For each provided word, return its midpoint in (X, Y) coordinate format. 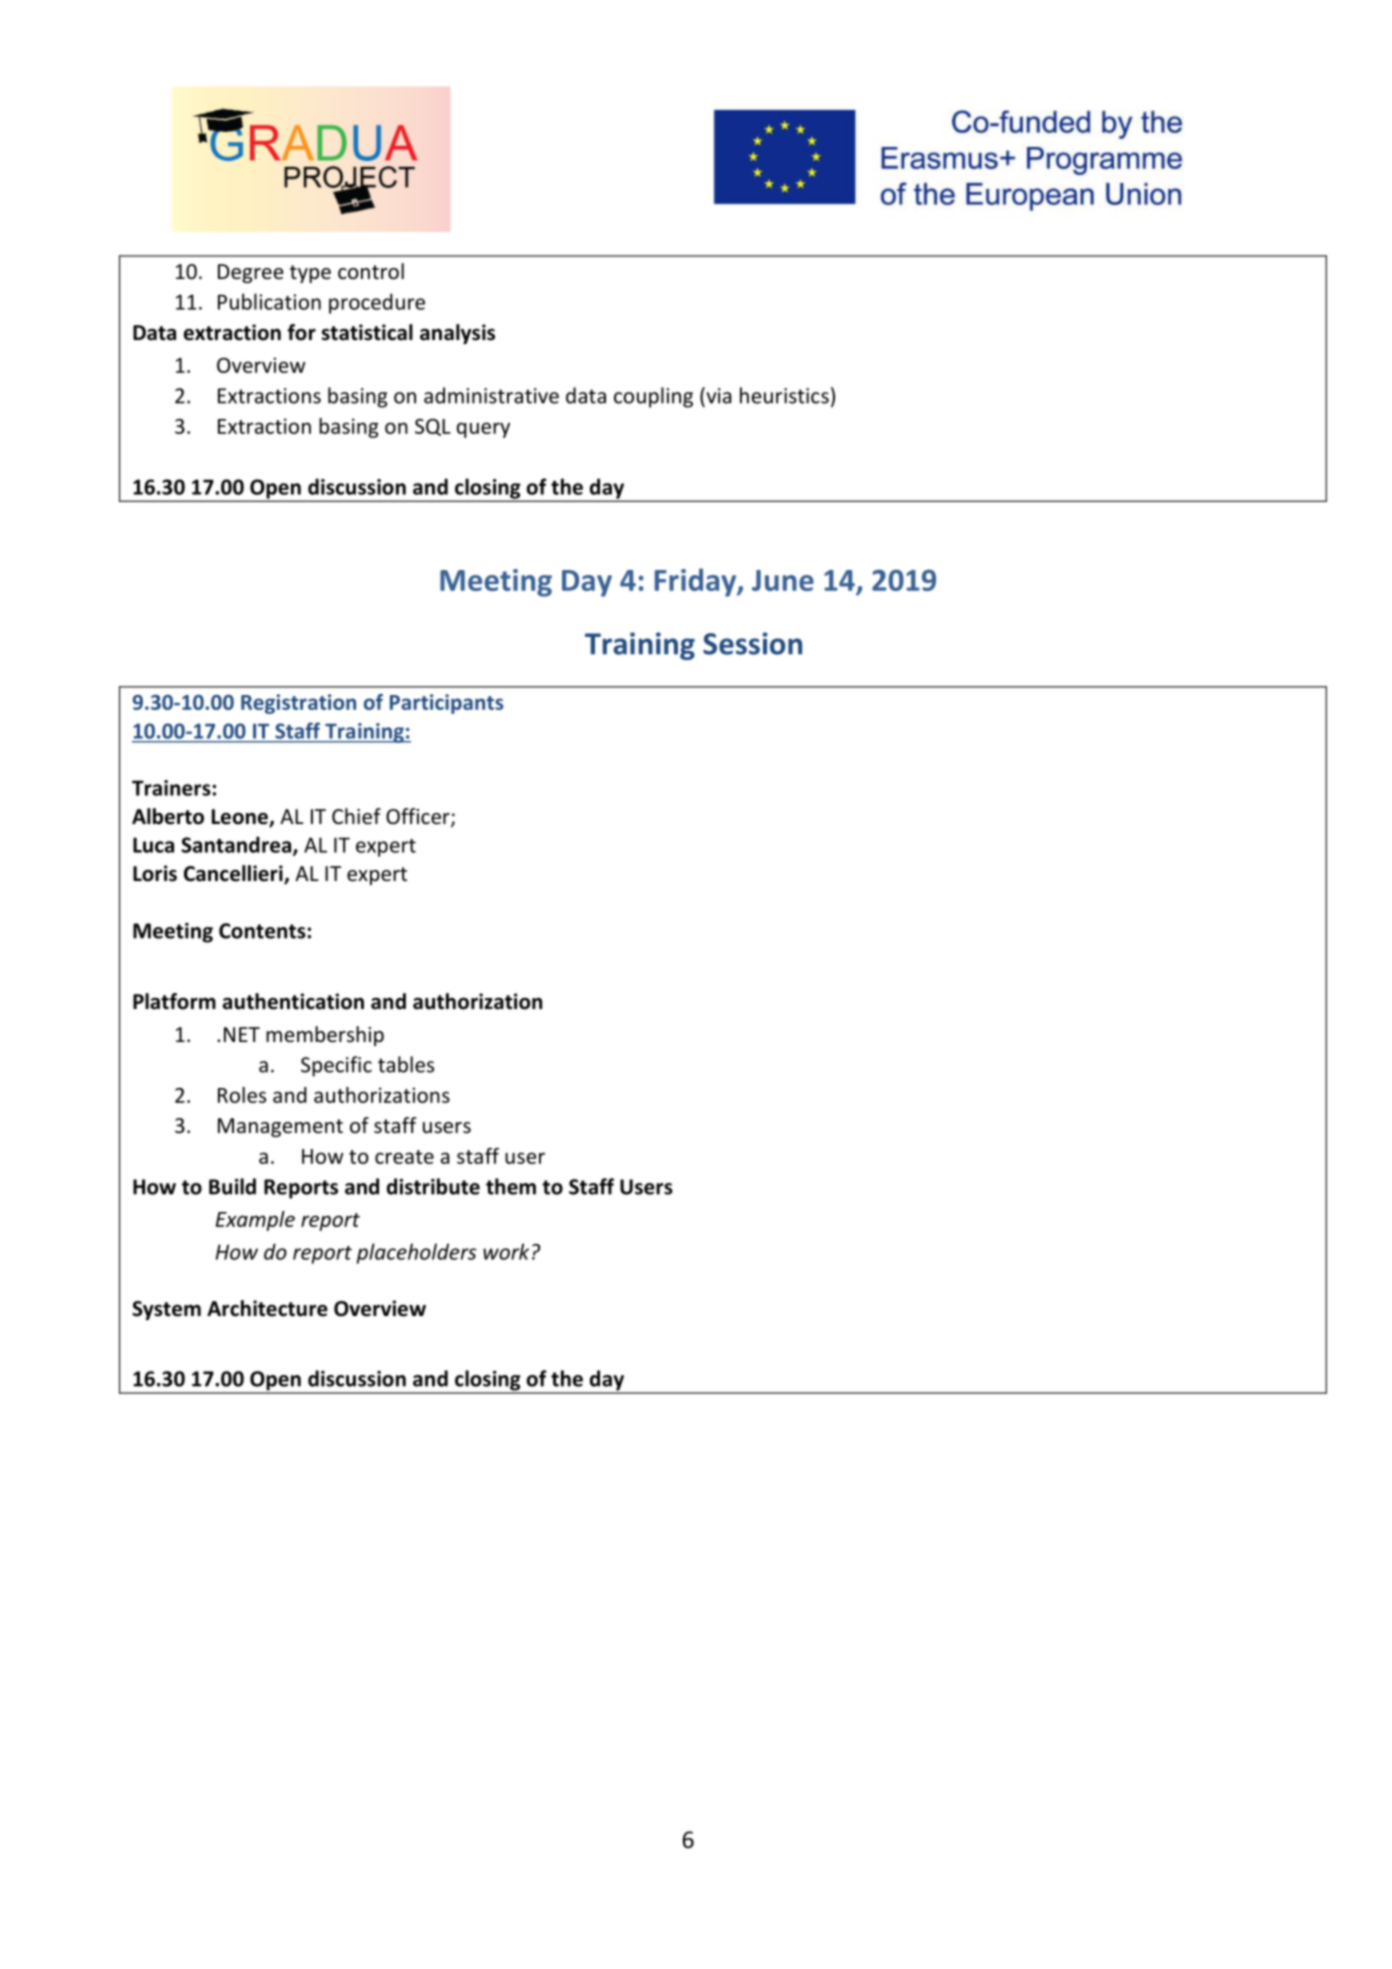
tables (406, 1064)
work (506, 1251)
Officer (419, 817)
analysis (457, 334)
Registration (298, 704)
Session (752, 643)
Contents (262, 931)
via (718, 395)
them (511, 1186)
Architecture (267, 1308)
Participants (447, 704)
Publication (269, 301)
